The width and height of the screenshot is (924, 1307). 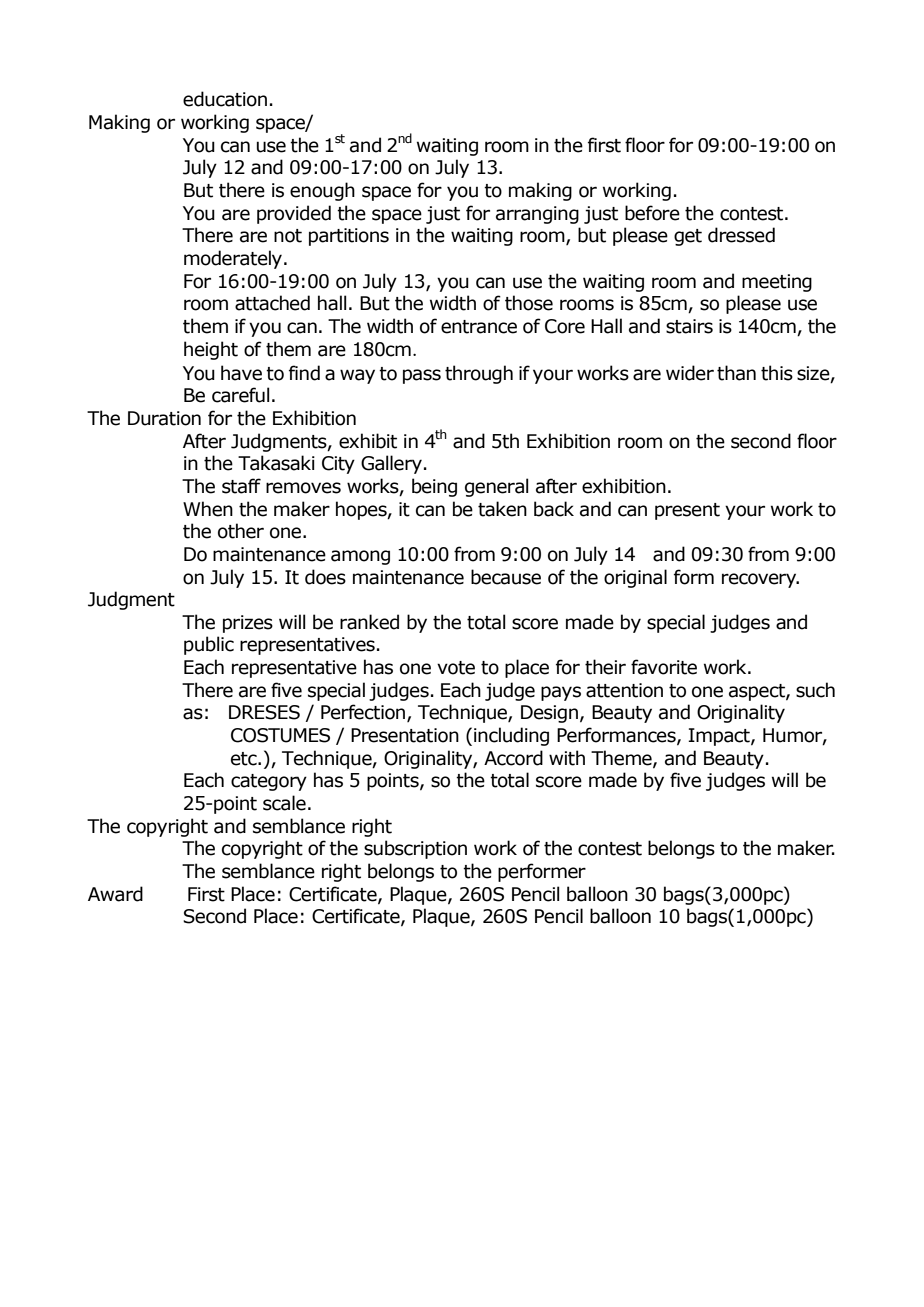 I want to click on entrance, so click(x=479, y=327).
